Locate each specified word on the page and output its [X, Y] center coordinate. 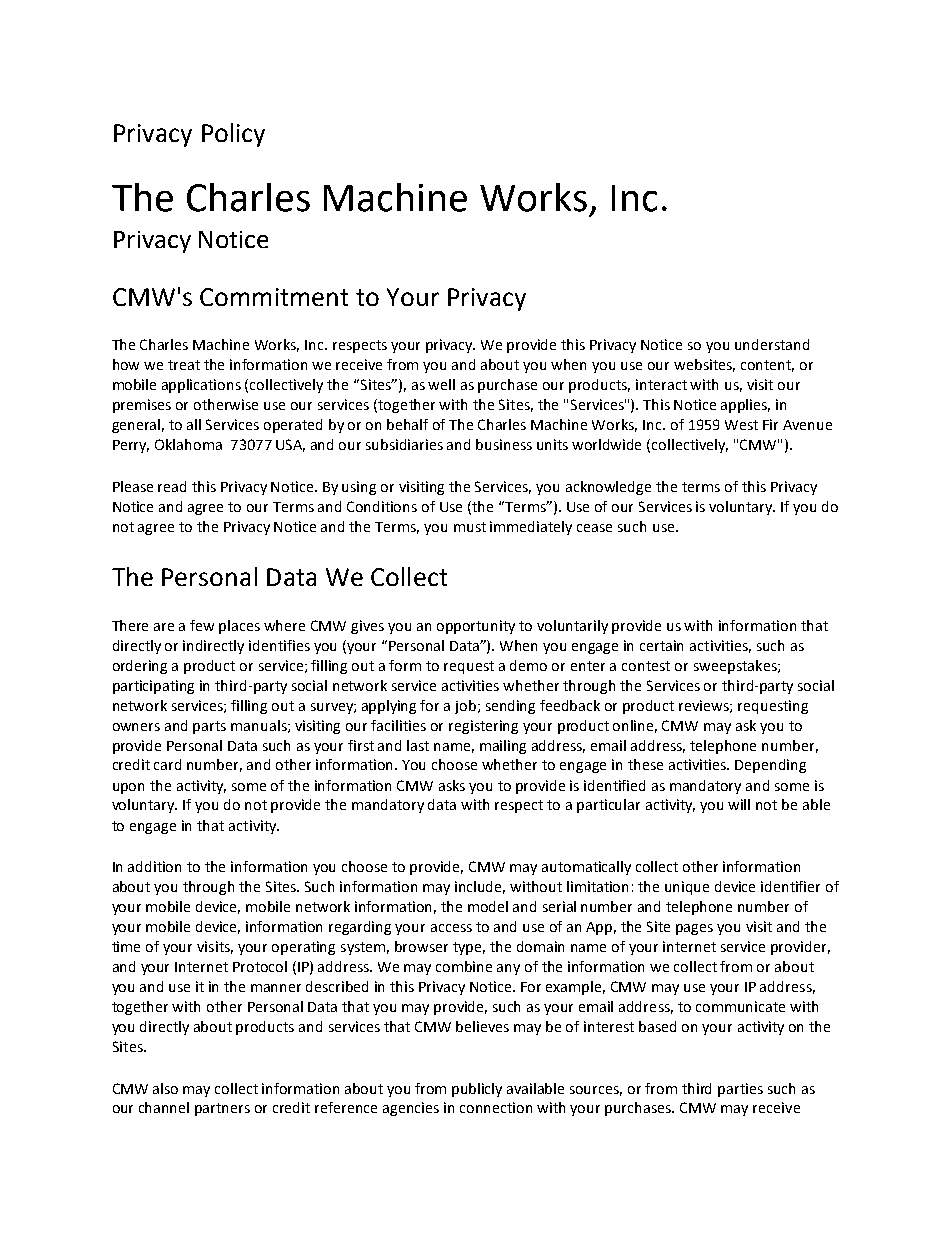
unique [687, 888]
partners [222, 1109]
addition [154, 866]
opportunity [476, 627]
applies [745, 406]
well [441, 384]
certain [661, 645]
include [480, 887]
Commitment [274, 297]
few [202, 625]
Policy [233, 135]
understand [772, 344]
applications [201, 386]
